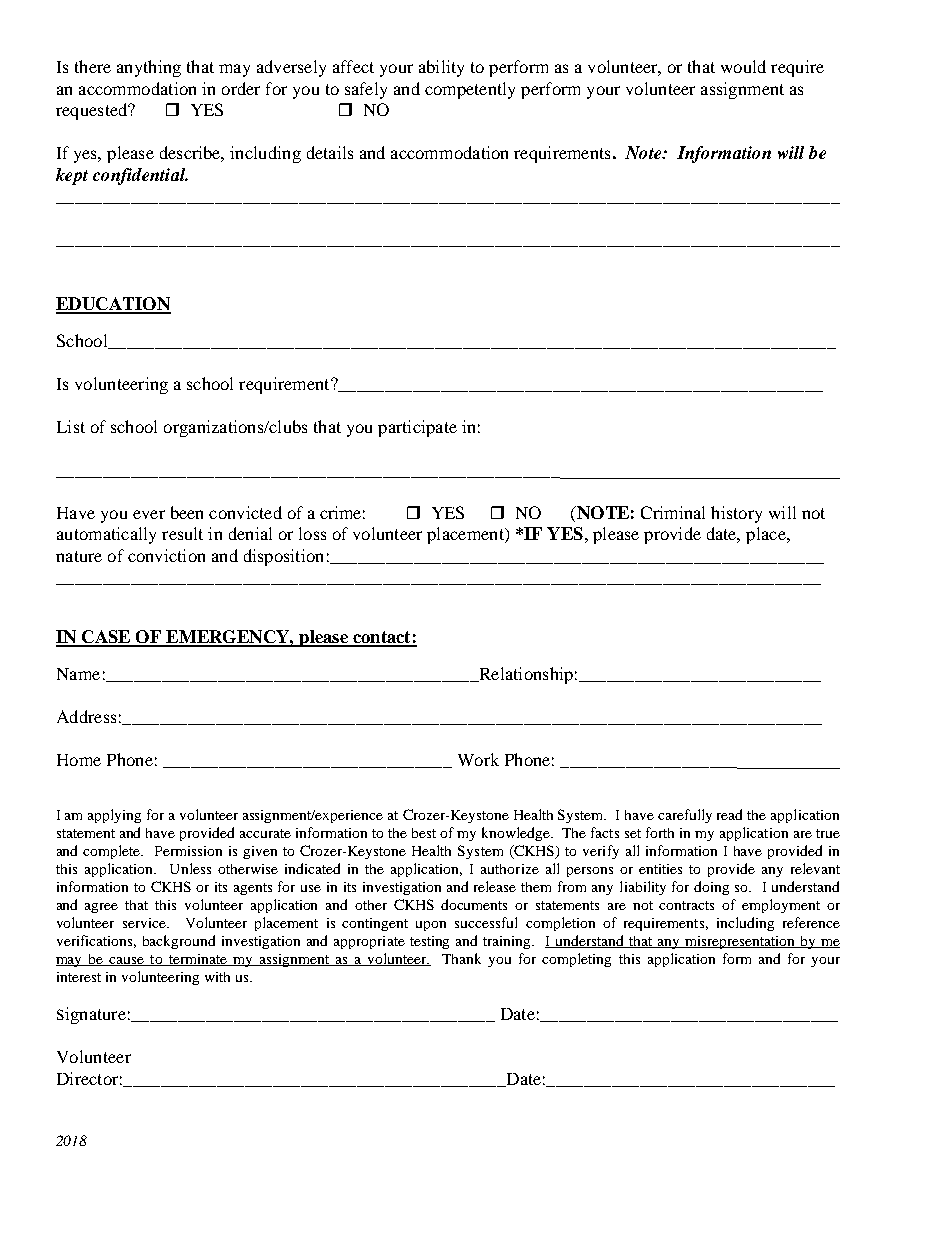  Describe the element at coordinates (79, 760) in the screenshot. I see `Home` at that location.
